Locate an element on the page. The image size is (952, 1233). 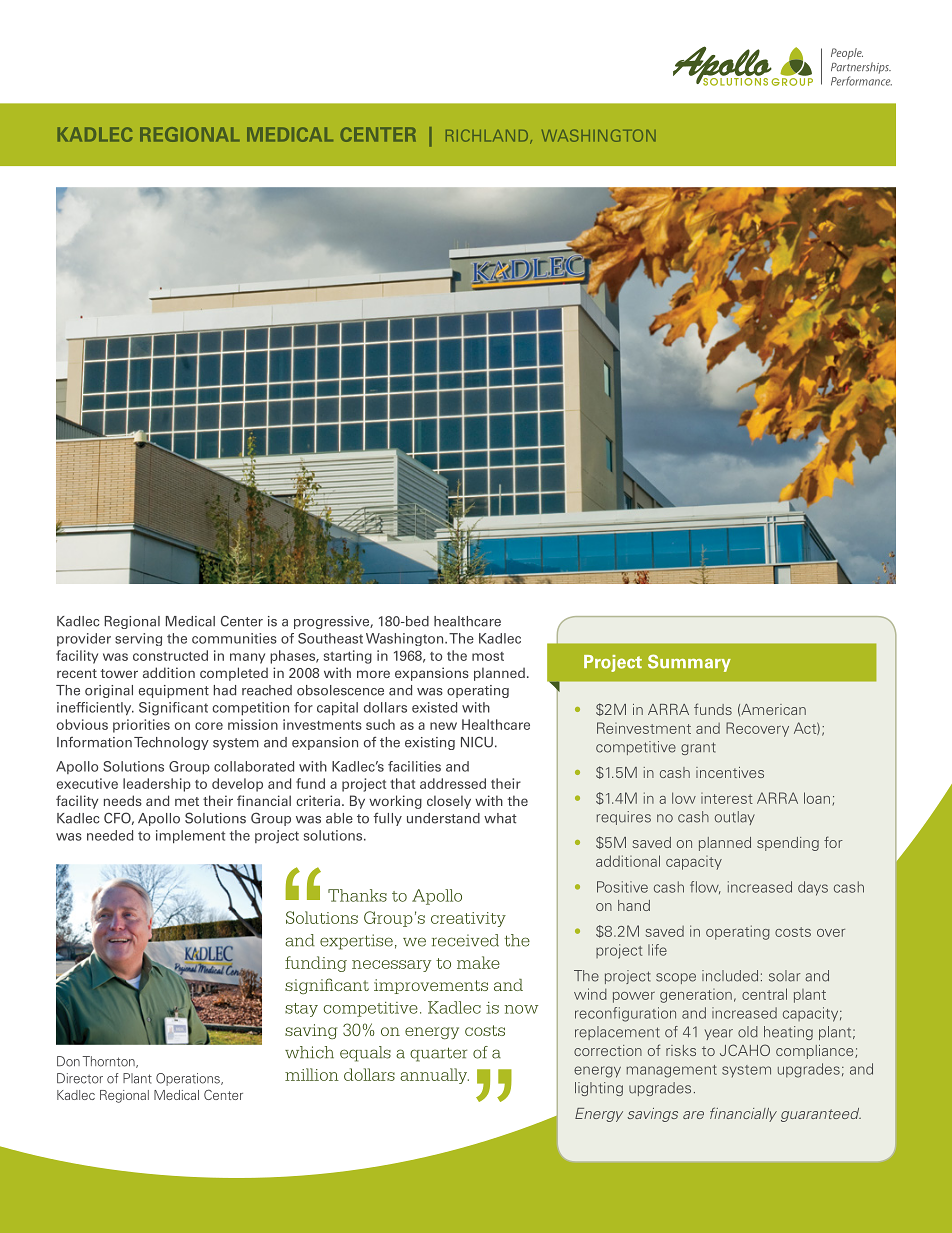
Operations is located at coordinates (189, 1079).
